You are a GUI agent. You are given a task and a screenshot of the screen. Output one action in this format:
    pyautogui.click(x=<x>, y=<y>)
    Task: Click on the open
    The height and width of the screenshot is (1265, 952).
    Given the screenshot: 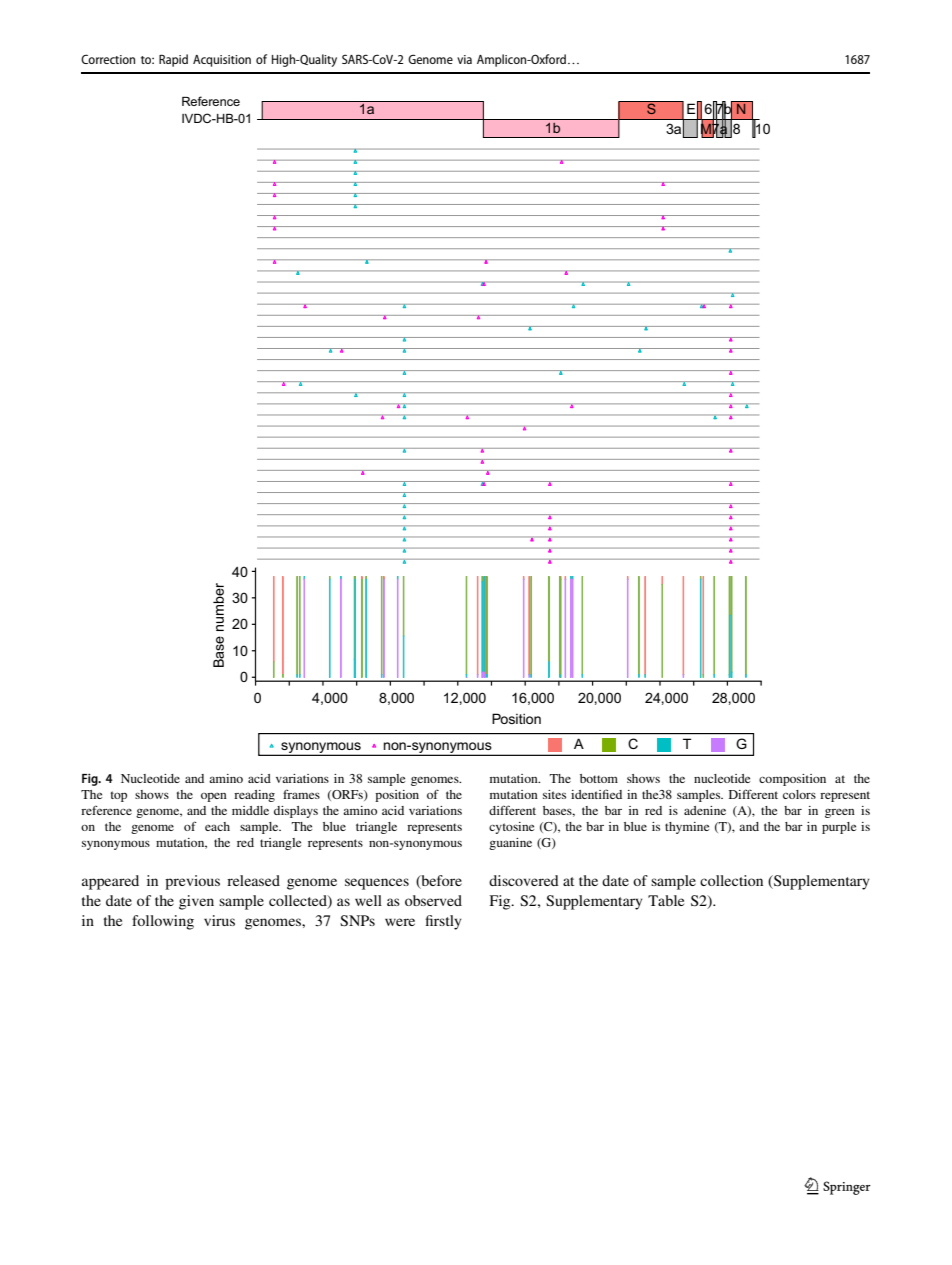 What is the action you would take?
    pyautogui.click(x=214, y=797)
